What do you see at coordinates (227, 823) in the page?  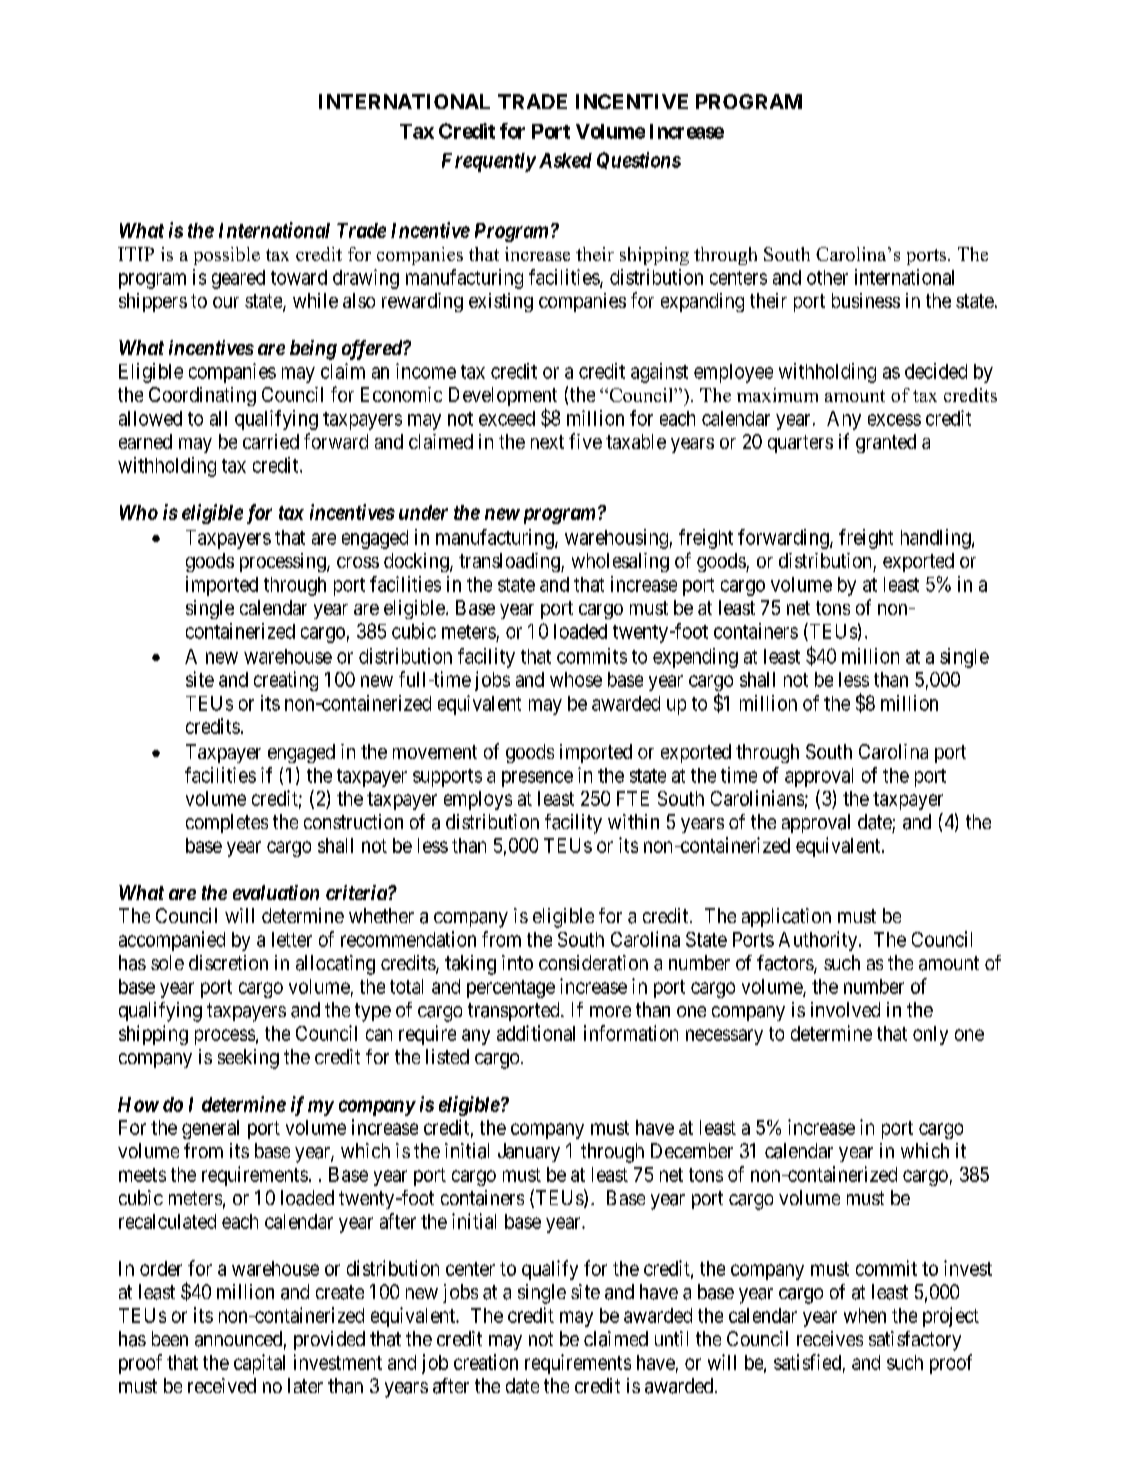 I see `completes` at bounding box center [227, 823].
